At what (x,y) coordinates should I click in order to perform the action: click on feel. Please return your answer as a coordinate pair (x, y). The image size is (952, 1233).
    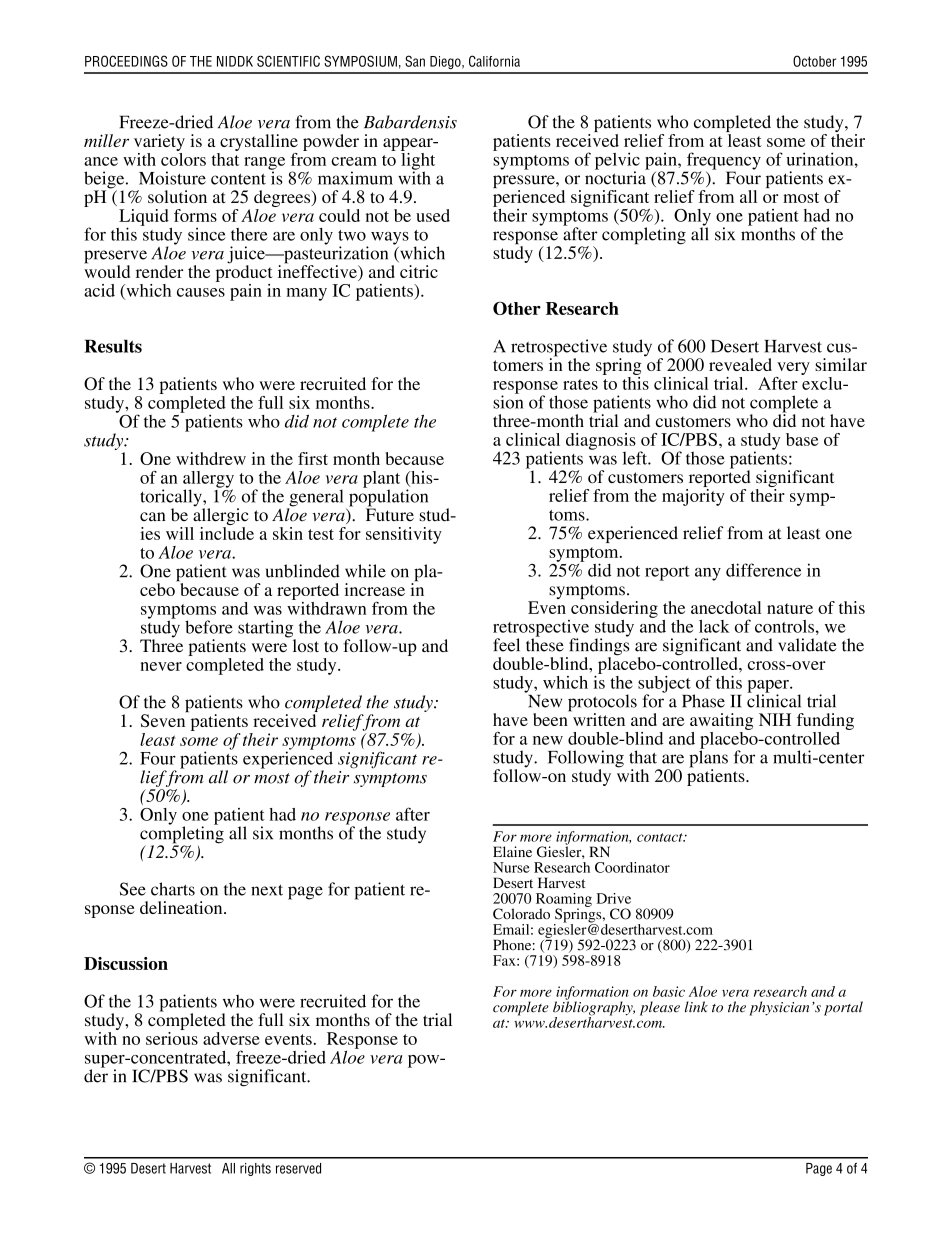
    Looking at the image, I should click on (506, 645).
